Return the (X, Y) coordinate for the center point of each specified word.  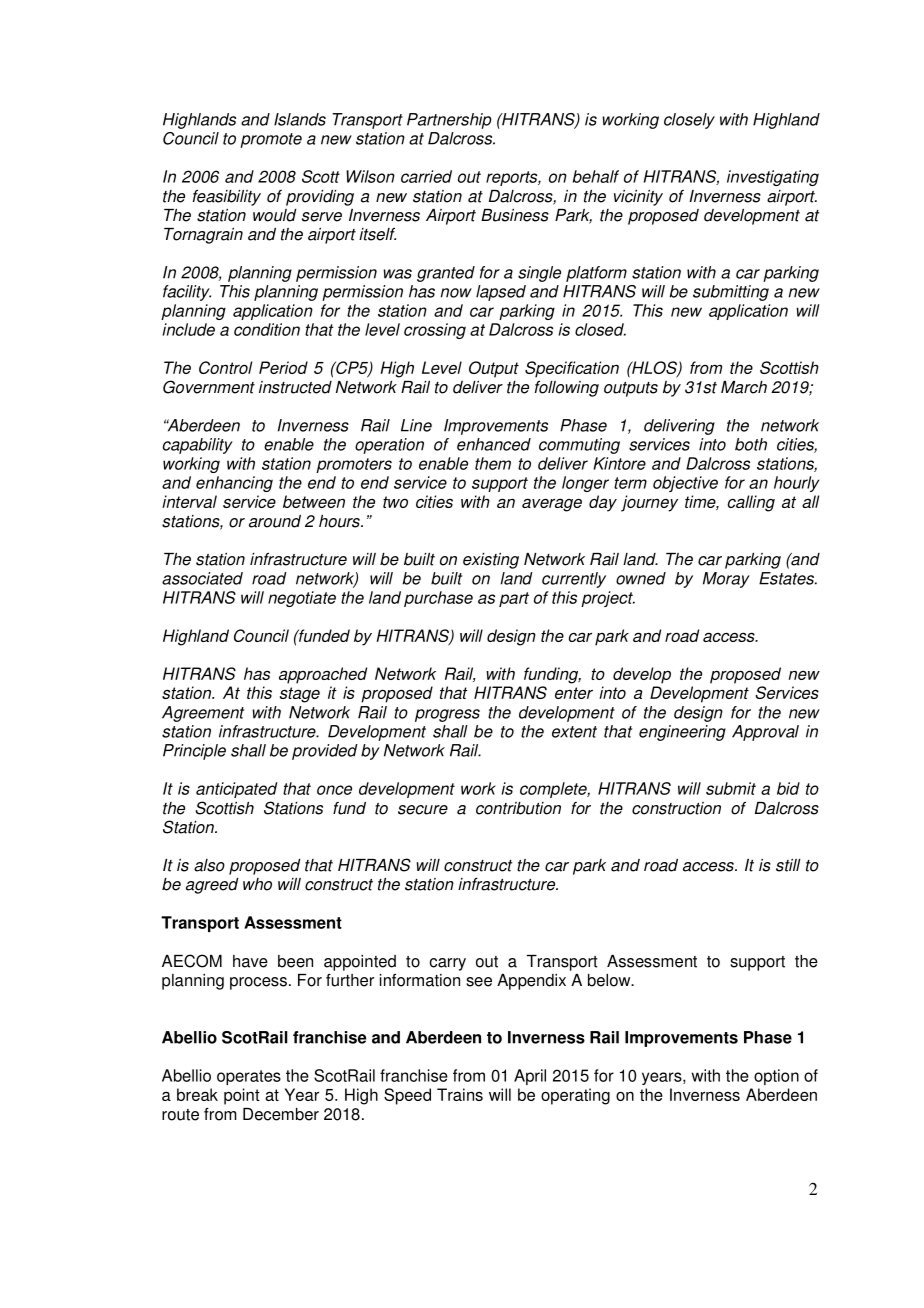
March (744, 387)
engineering (682, 733)
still (788, 865)
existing (491, 561)
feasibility (227, 198)
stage (300, 695)
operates (249, 1077)
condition (267, 329)
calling (751, 503)
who (257, 884)
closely (689, 121)
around (275, 521)
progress (447, 715)
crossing (435, 331)
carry (448, 964)
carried (426, 176)
